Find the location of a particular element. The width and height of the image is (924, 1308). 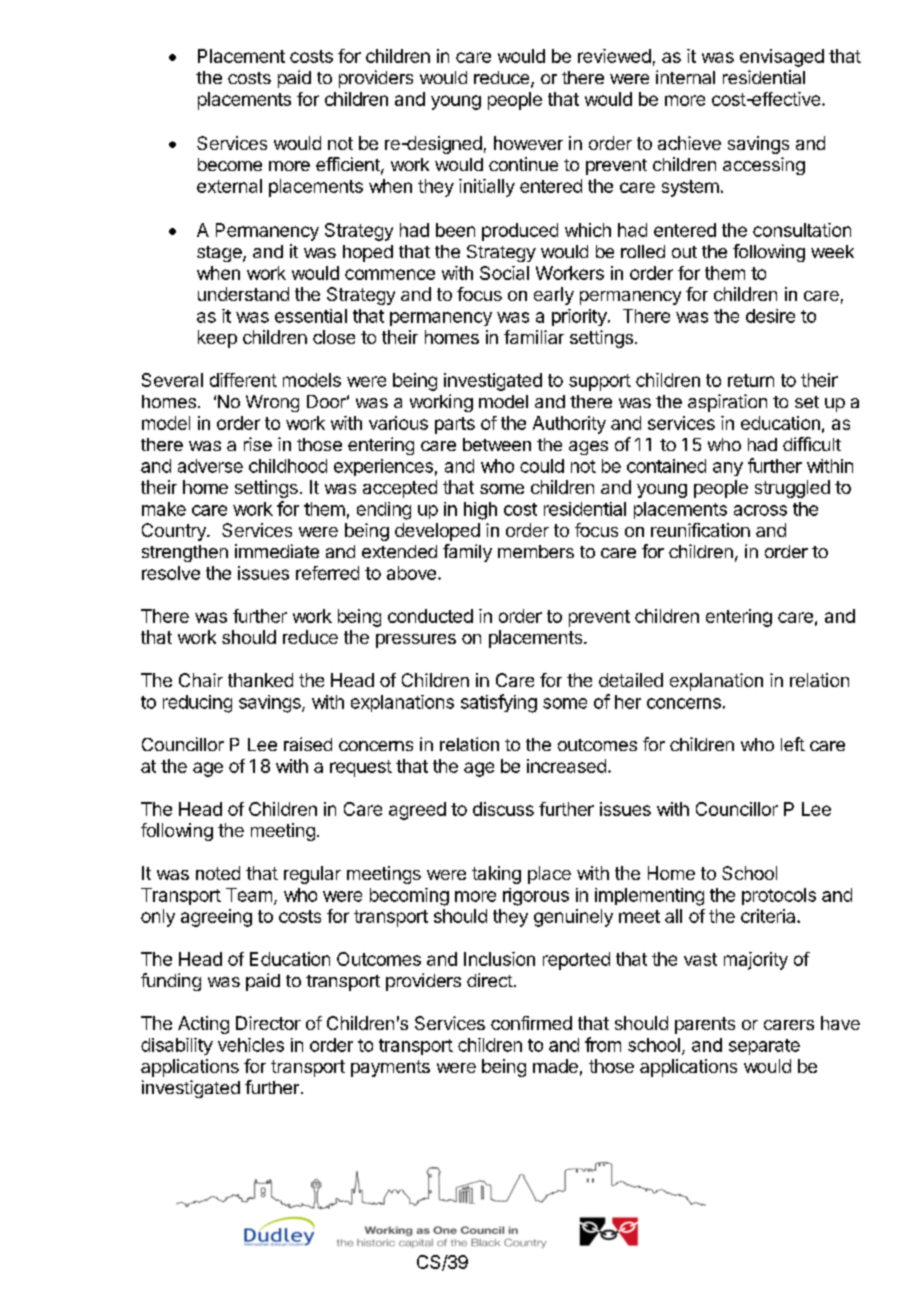

understand is located at coordinates (243, 294).
